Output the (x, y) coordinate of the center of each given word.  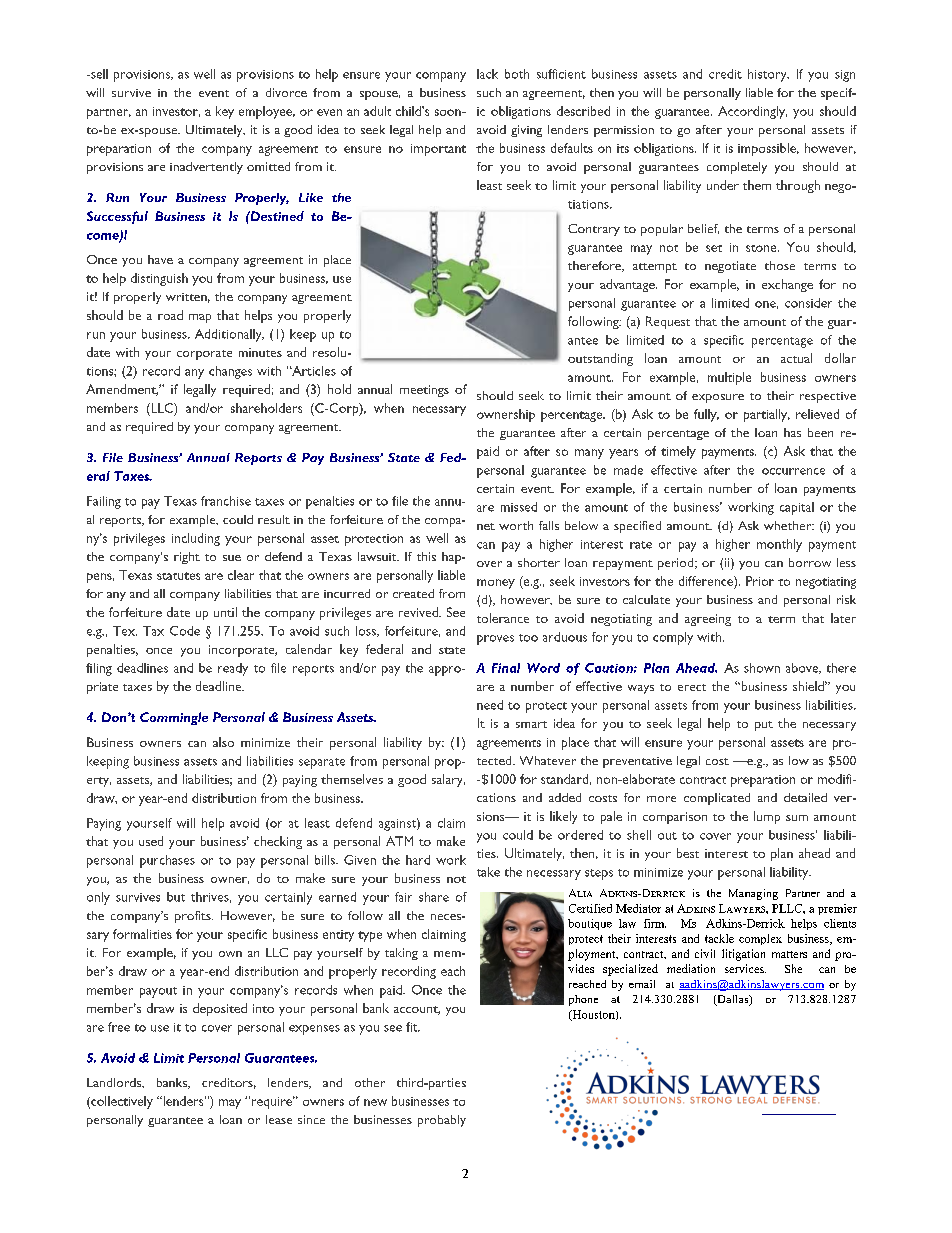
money (496, 584)
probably (442, 1121)
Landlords (115, 1083)
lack (487, 74)
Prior (760, 581)
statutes (178, 576)
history (768, 75)
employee (267, 112)
